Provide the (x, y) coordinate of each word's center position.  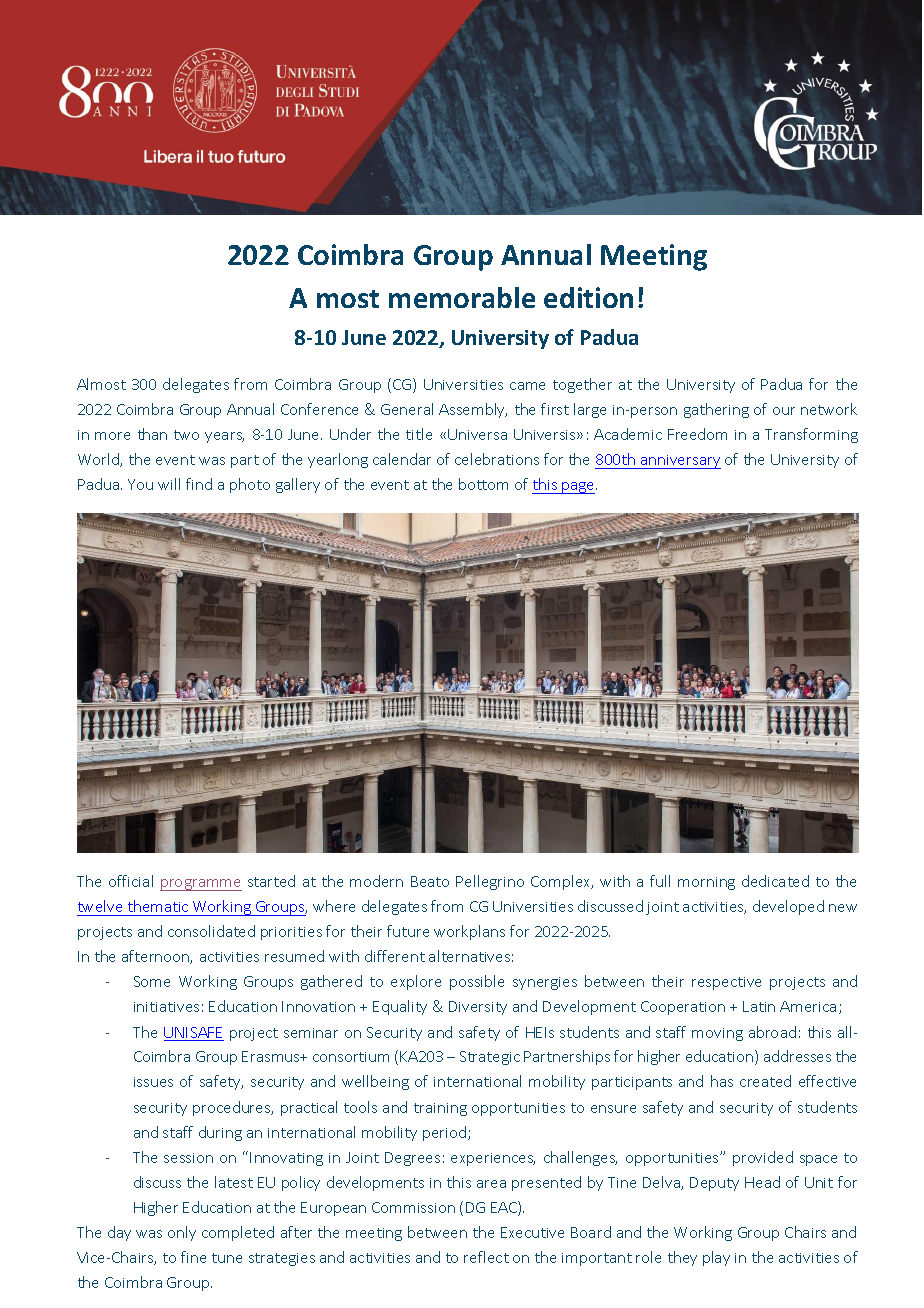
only (182, 1233)
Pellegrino (490, 882)
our (784, 411)
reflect (486, 1257)
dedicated (775, 881)
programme (201, 885)
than (152, 434)
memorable (462, 297)
